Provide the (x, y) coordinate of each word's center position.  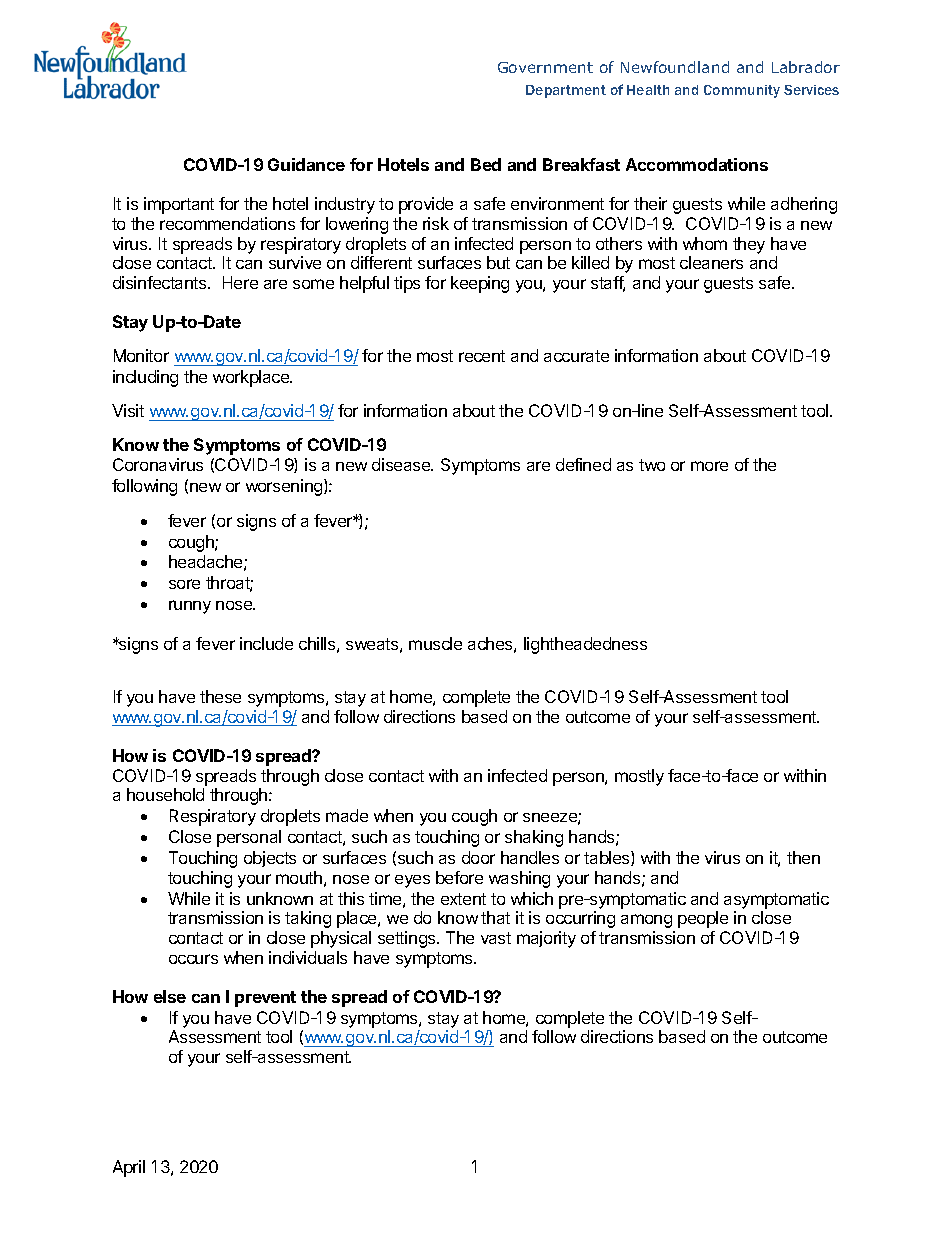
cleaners (711, 262)
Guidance (306, 164)
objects (270, 859)
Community (742, 91)
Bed (486, 164)
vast (496, 938)
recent (482, 356)
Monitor (141, 355)
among (646, 921)
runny (190, 607)
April (129, 1168)
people (703, 919)
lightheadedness (585, 645)
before (459, 877)
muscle (435, 643)
